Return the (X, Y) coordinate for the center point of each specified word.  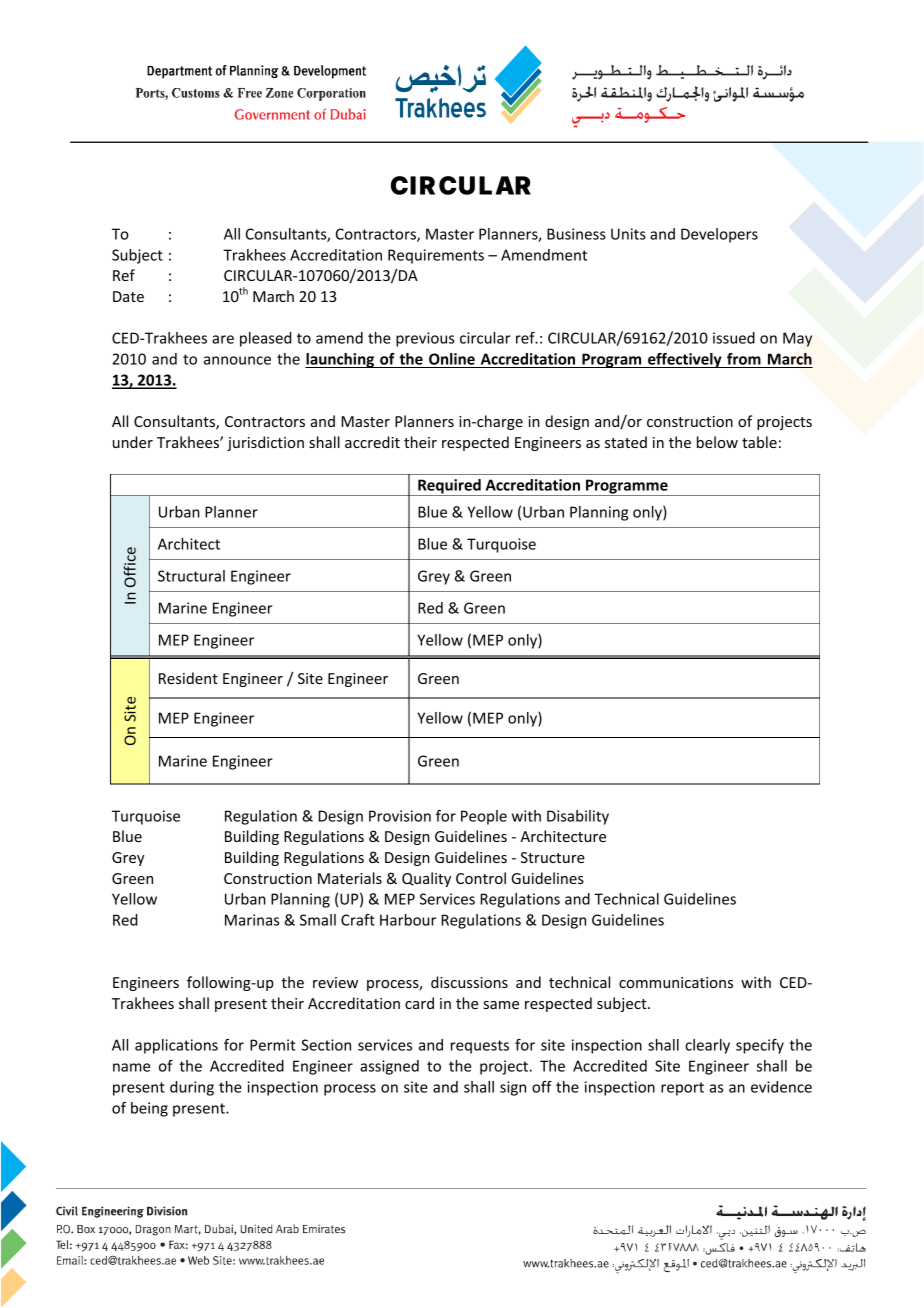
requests (480, 1047)
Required (449, 487)
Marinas (252, 920)
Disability (578, 817)
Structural (191, 576)
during (192, 1088)
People (484, 817)
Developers (719, 235)
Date (128, 296)
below (717, 442)
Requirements (436, 256)
